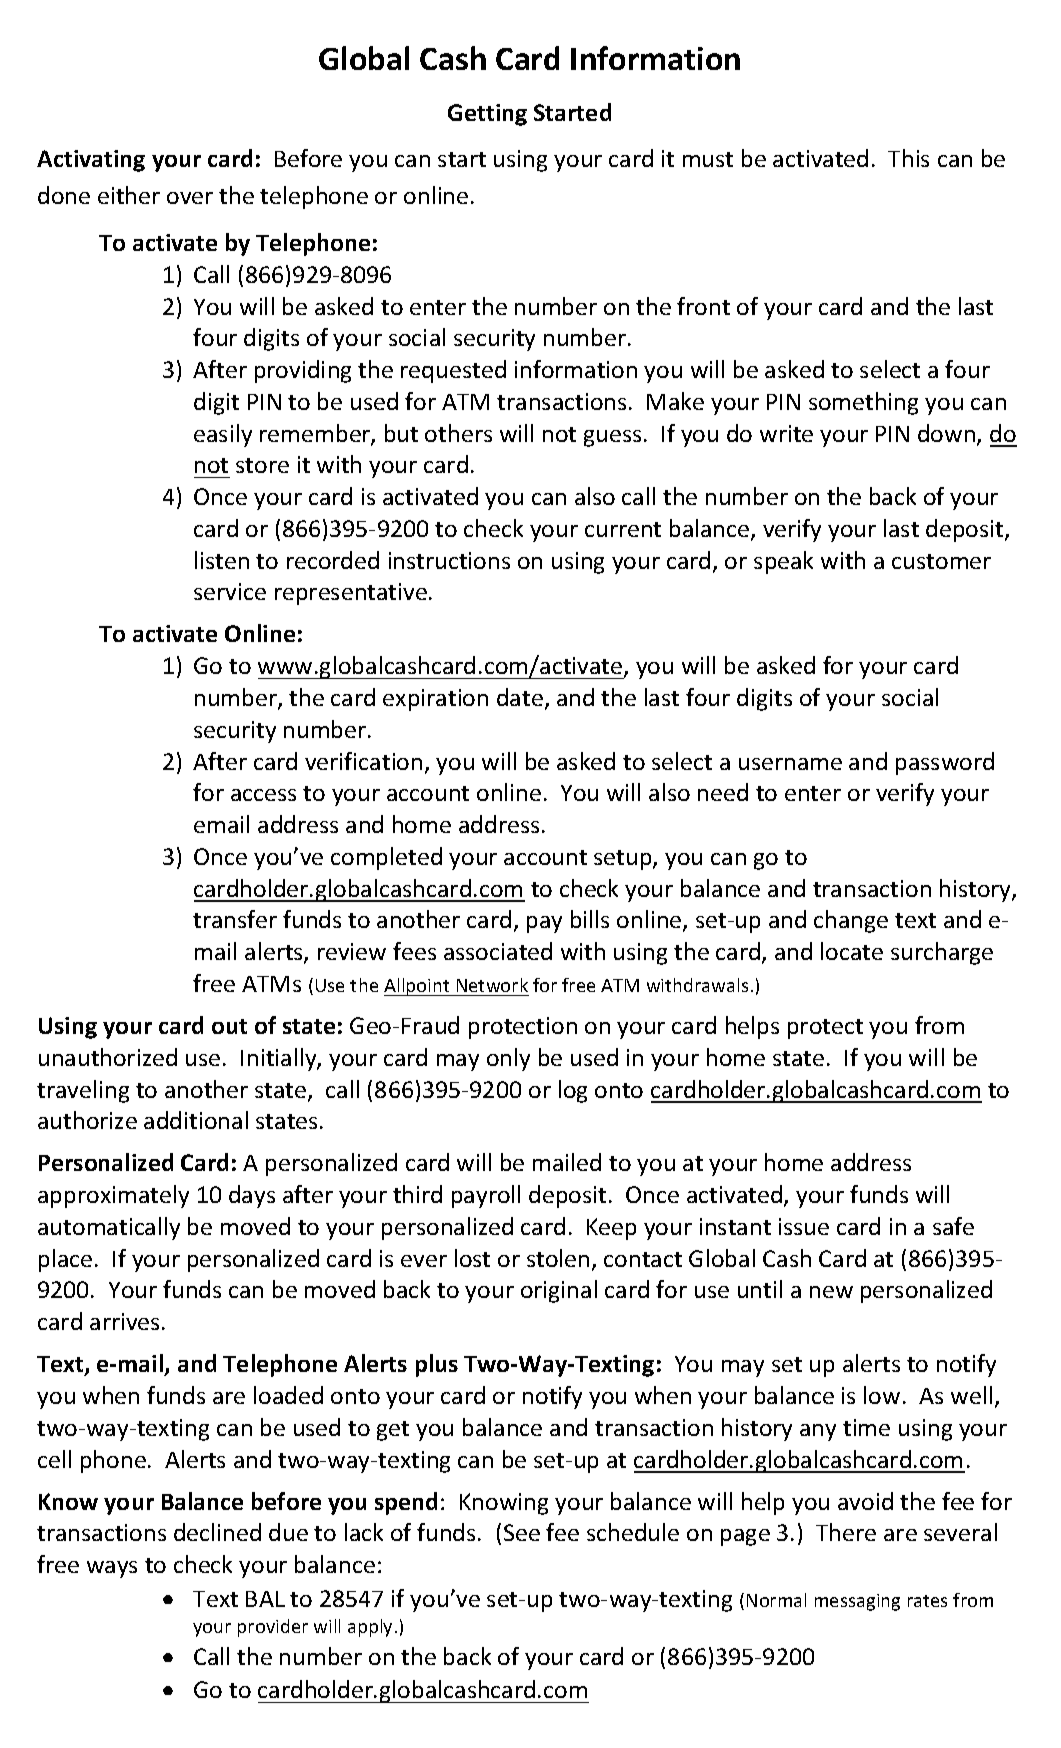 The height and width of the screenshot is (1748, 1061). I want to click on messaging, so click(857, 1602).
